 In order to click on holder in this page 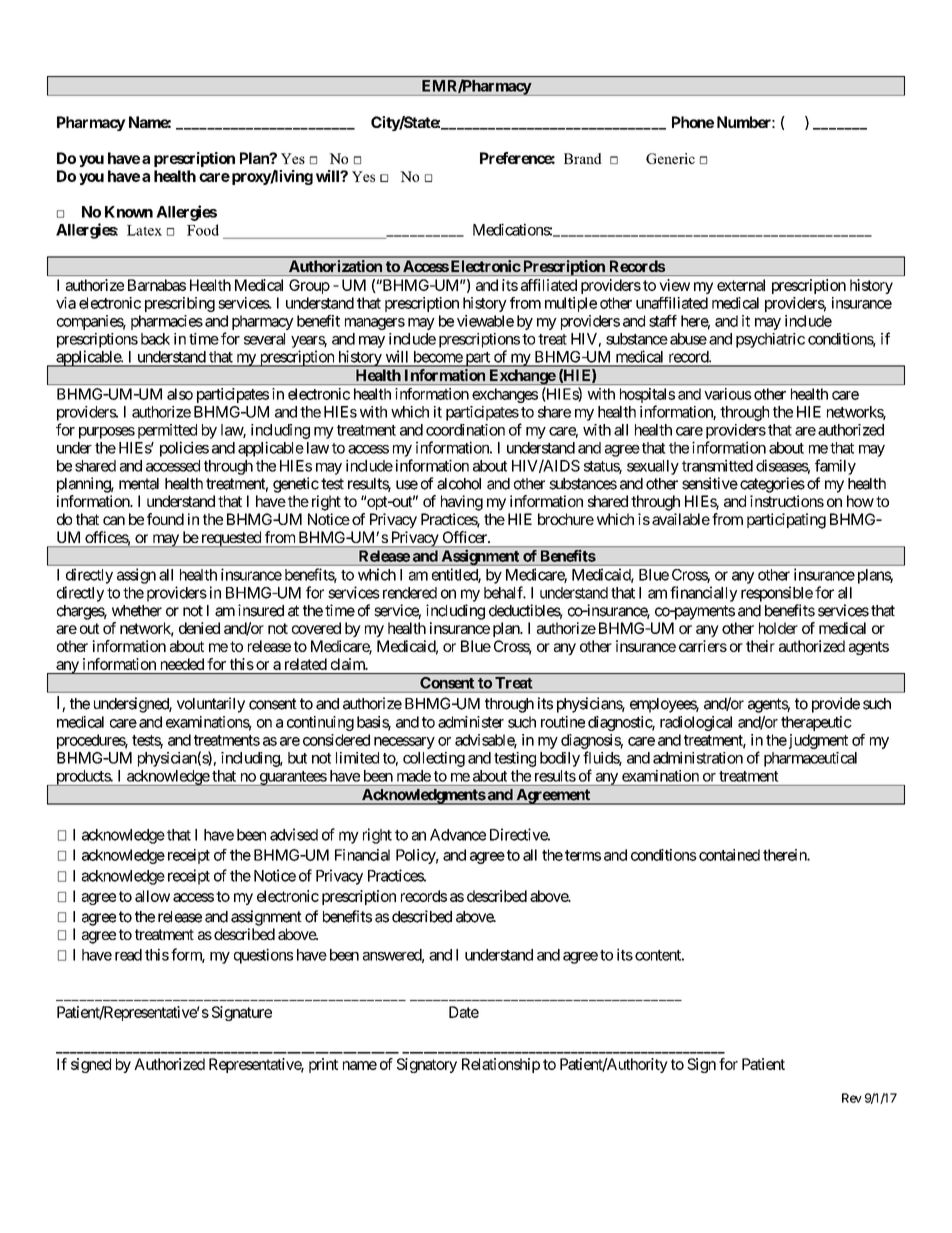, I will do `click(778, 628)`.
